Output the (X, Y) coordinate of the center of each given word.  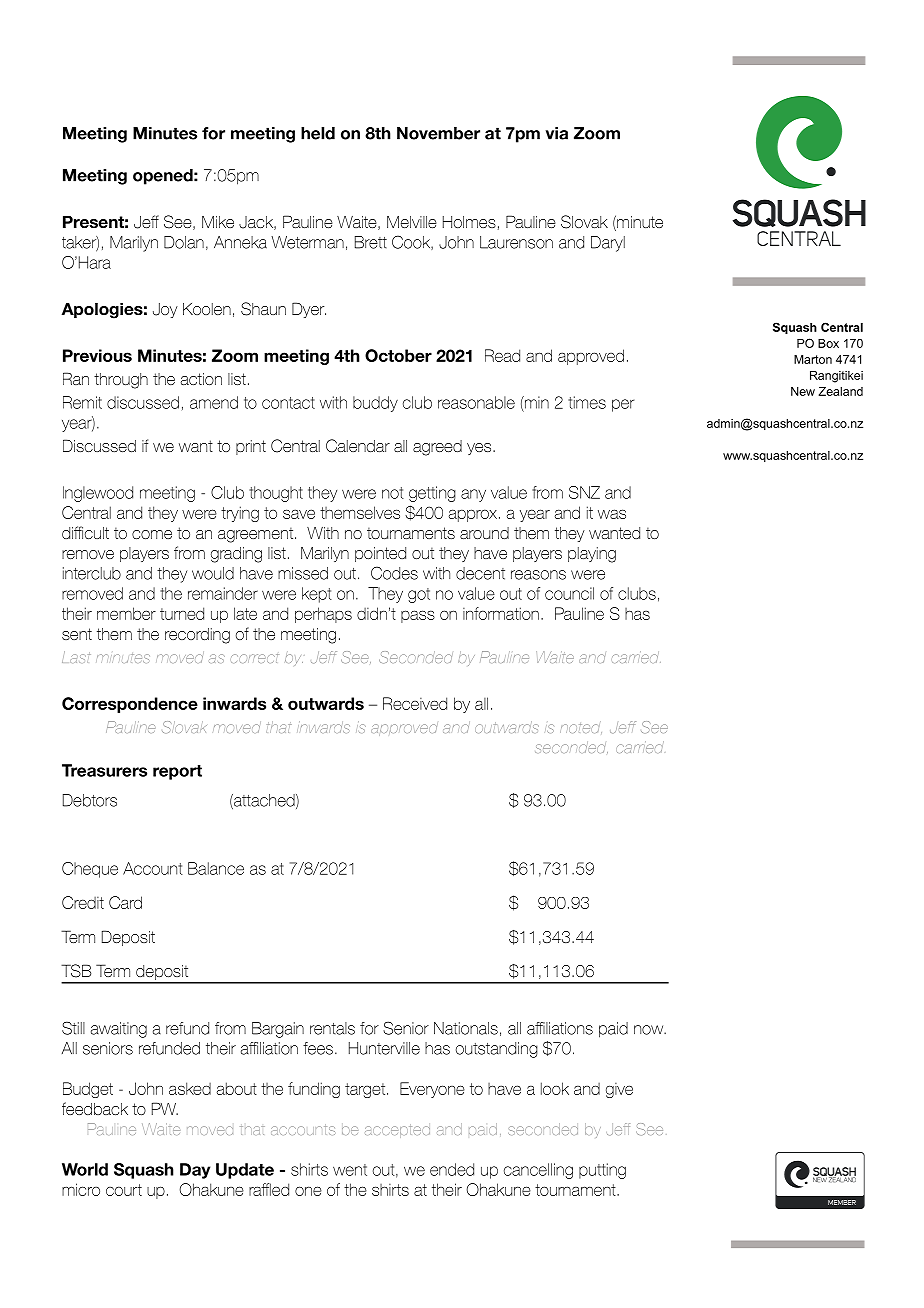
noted (581, 727)
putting (602, 1171)
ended (452, 1169)
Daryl (608, 244)
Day (195, 1171)
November (438, 133)
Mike (218, 221)
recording (197, 636)
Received (415, 703)
